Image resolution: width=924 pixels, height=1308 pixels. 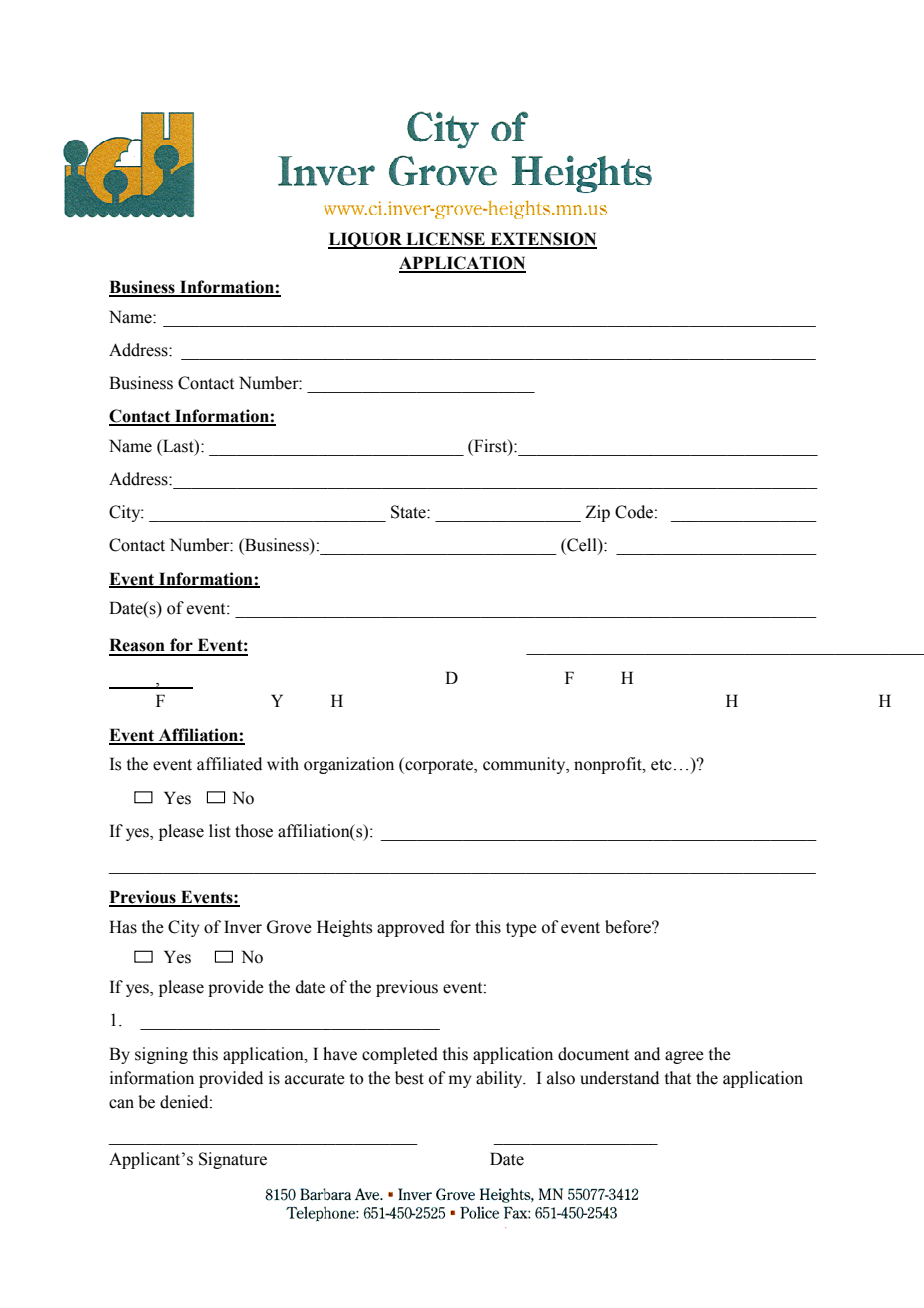 I want to click on Signature, so click(x=233, y=1160).
